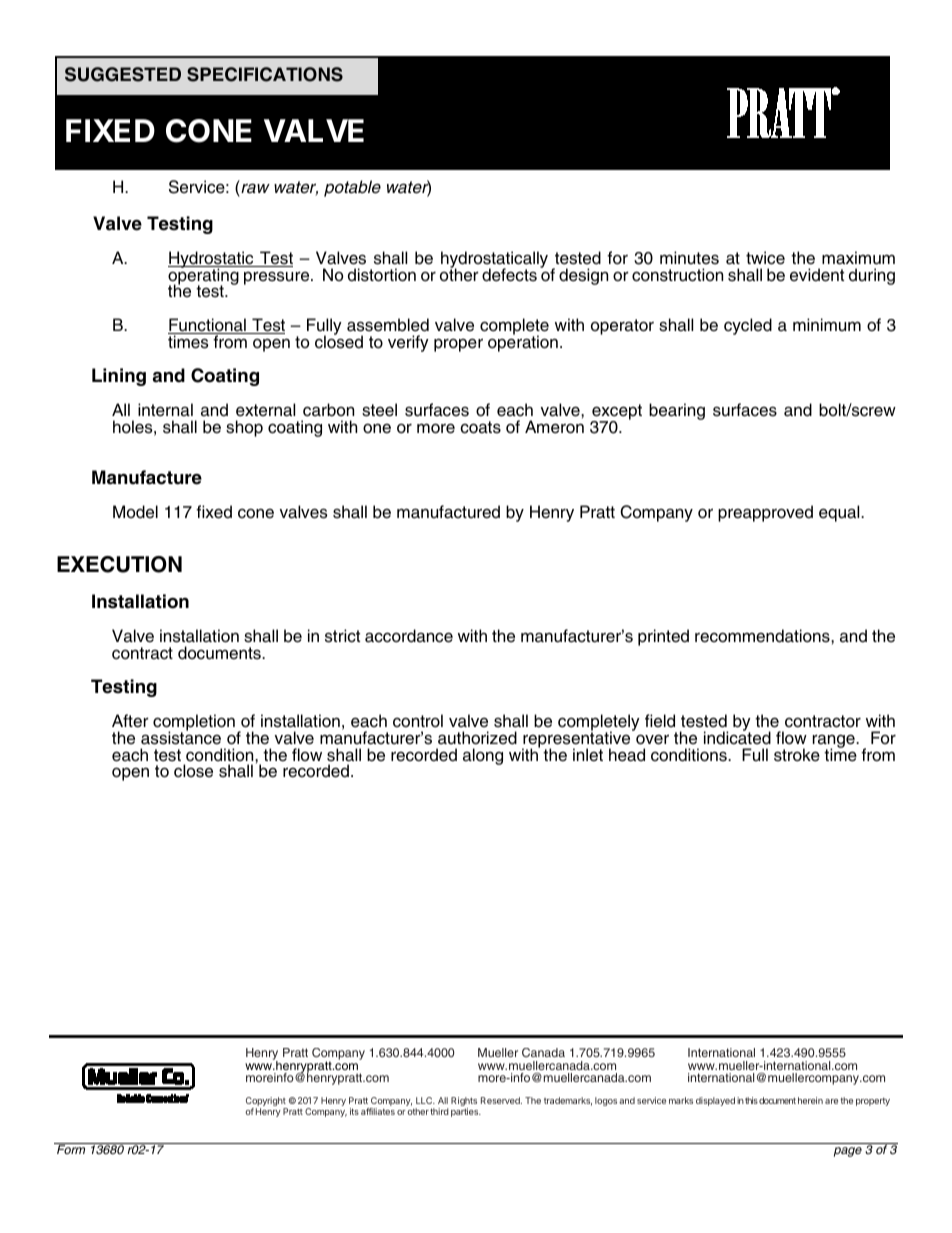  Describe the element at coordinates (501, 1100) in the screenshot. I see `Reserved` at that location.
